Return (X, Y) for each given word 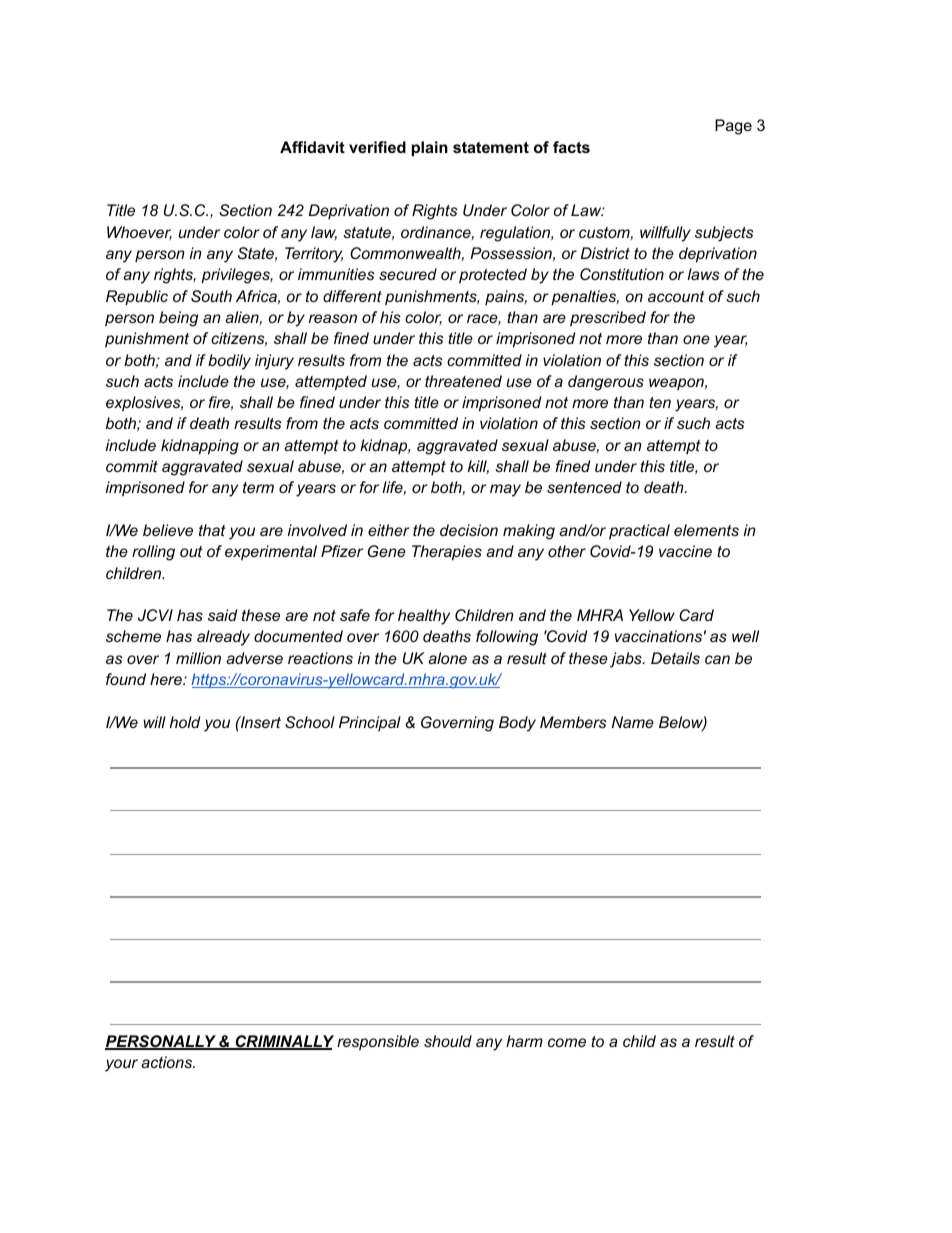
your (121, 1065)
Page (733, 127)
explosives (144, 403)
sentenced (584, 487)
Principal (370, 723)
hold (185, 722)
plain (430, 148)
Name (633, 722)
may (505, 490)
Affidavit (312, 147)
